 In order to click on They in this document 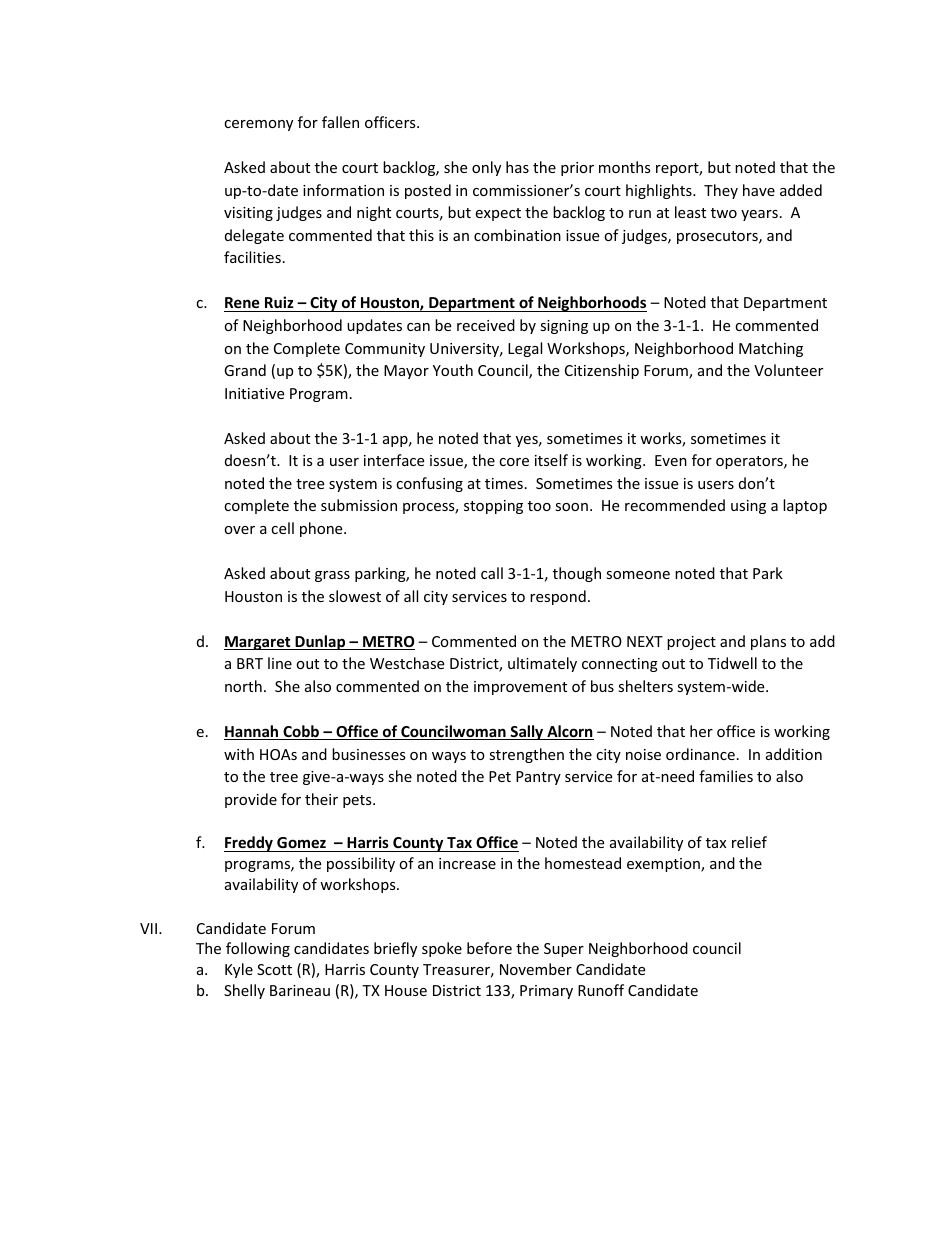, I will do `click(721, 191)`.
